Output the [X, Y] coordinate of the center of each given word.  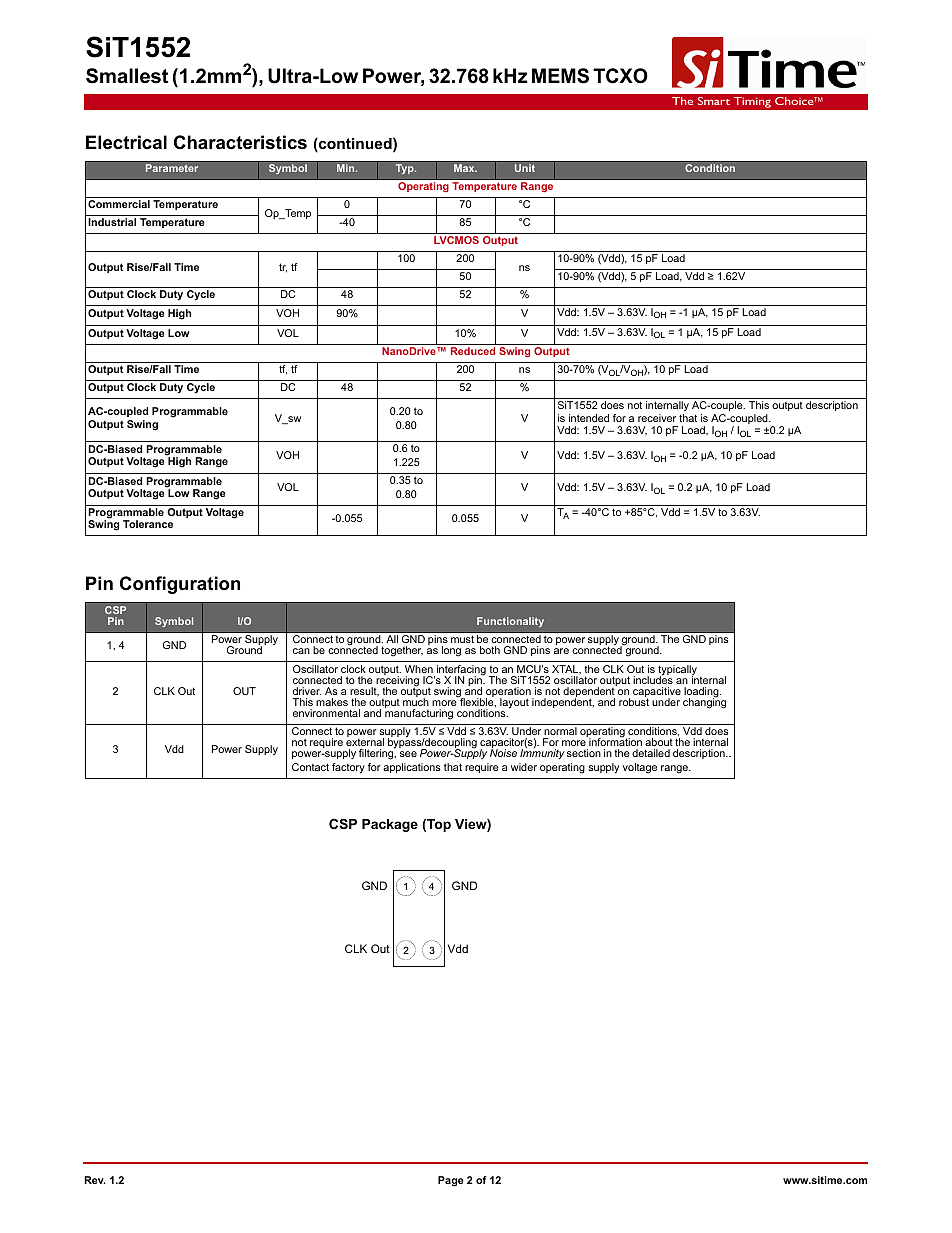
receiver [657, 418]
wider [524, 767]
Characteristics [240, 142]
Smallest [127, 76]
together [402, 651]
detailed [651, 753]
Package [390, 825]
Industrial [112, 222]
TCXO [620, 76]
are [561, 651]
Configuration [180, 585]
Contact [310, 767]
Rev [95, 1180]
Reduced [473, 351]
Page [451, 1181]
